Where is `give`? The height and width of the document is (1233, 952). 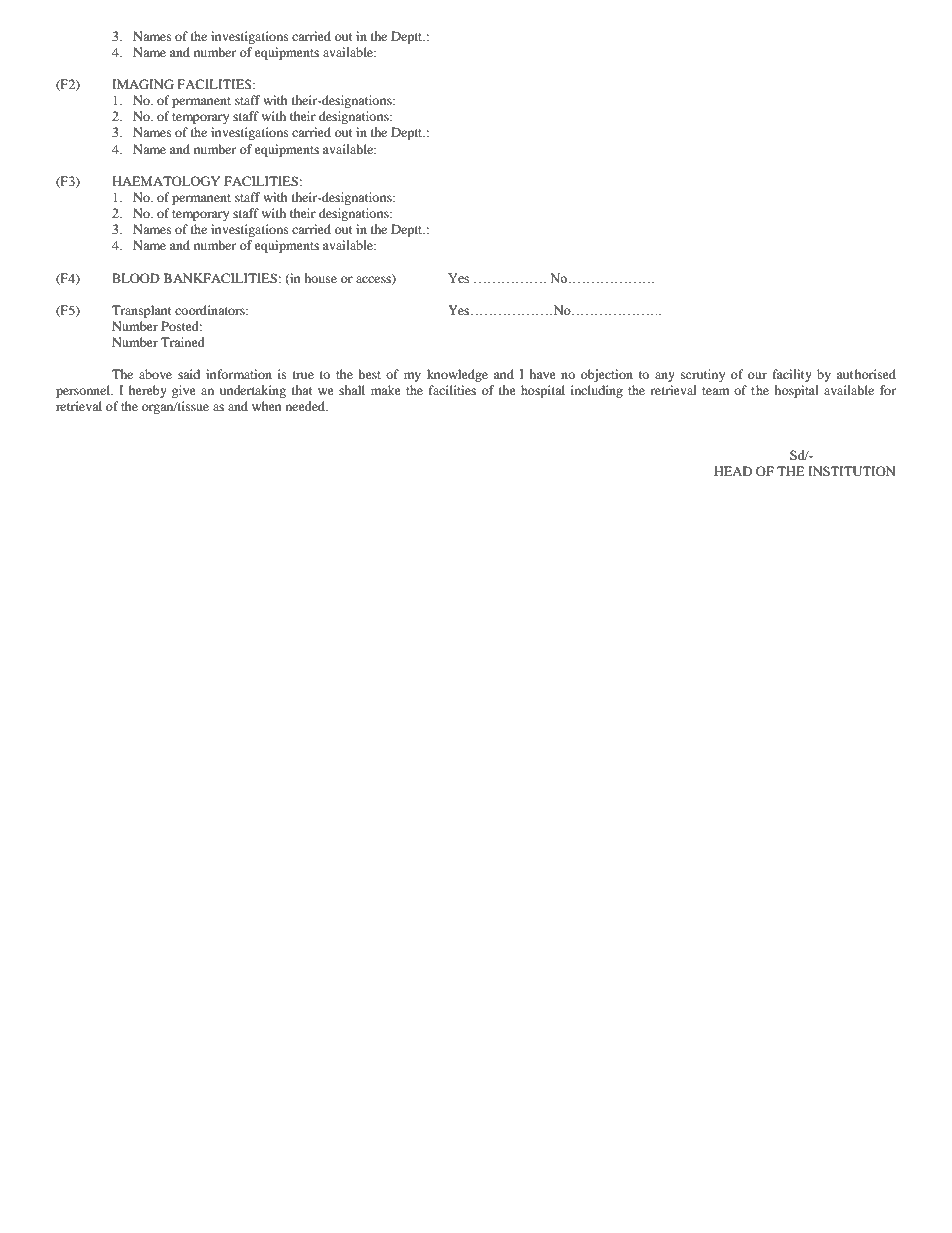 give is located at coordinates (184, 391).
